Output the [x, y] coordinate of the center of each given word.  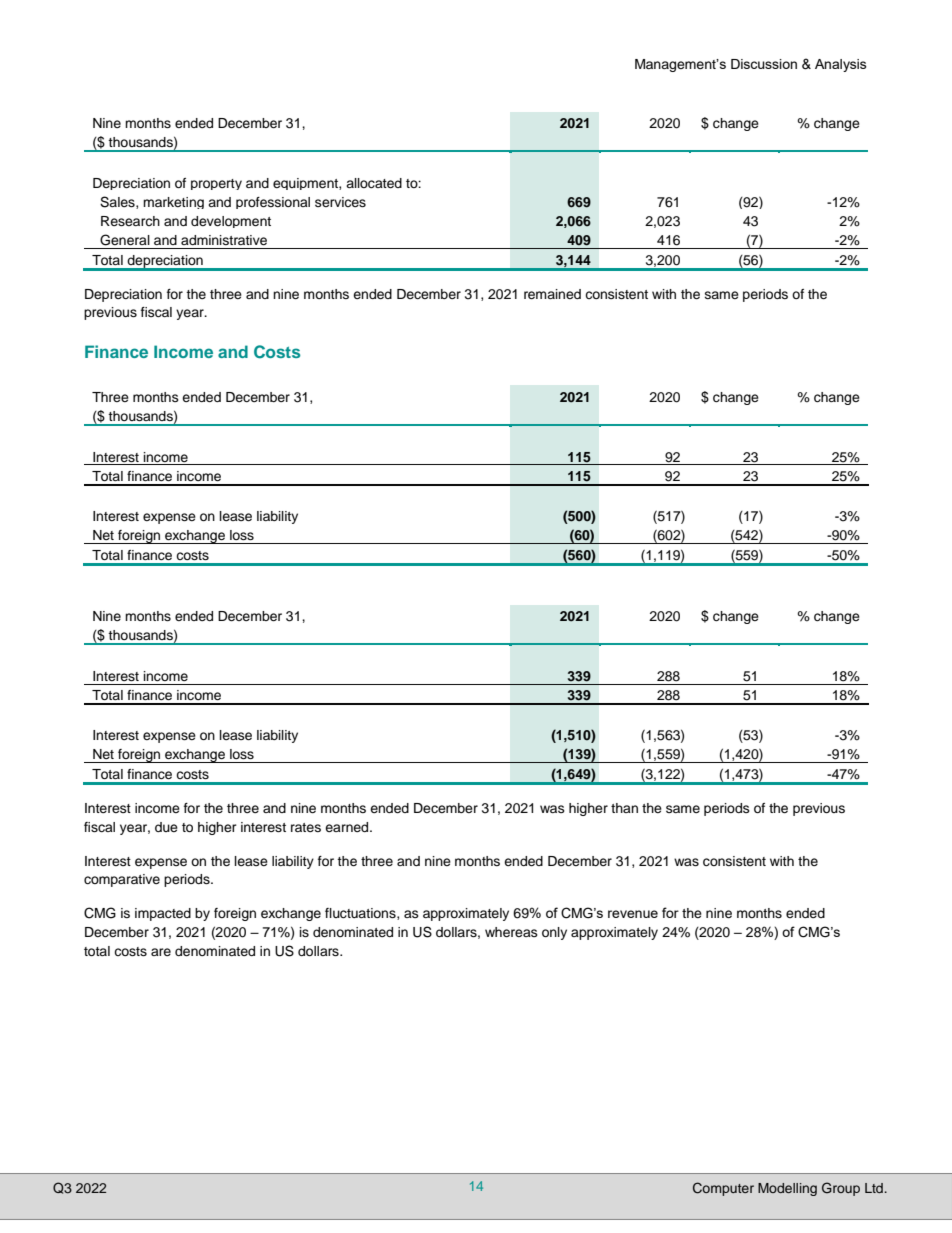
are [161, 952]
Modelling [787, 1189]
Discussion [764, 64]
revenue [633, 914]
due [166, 827]
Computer [723, 1189]
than [624, 808]
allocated [374, 183]
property [216, 184]
